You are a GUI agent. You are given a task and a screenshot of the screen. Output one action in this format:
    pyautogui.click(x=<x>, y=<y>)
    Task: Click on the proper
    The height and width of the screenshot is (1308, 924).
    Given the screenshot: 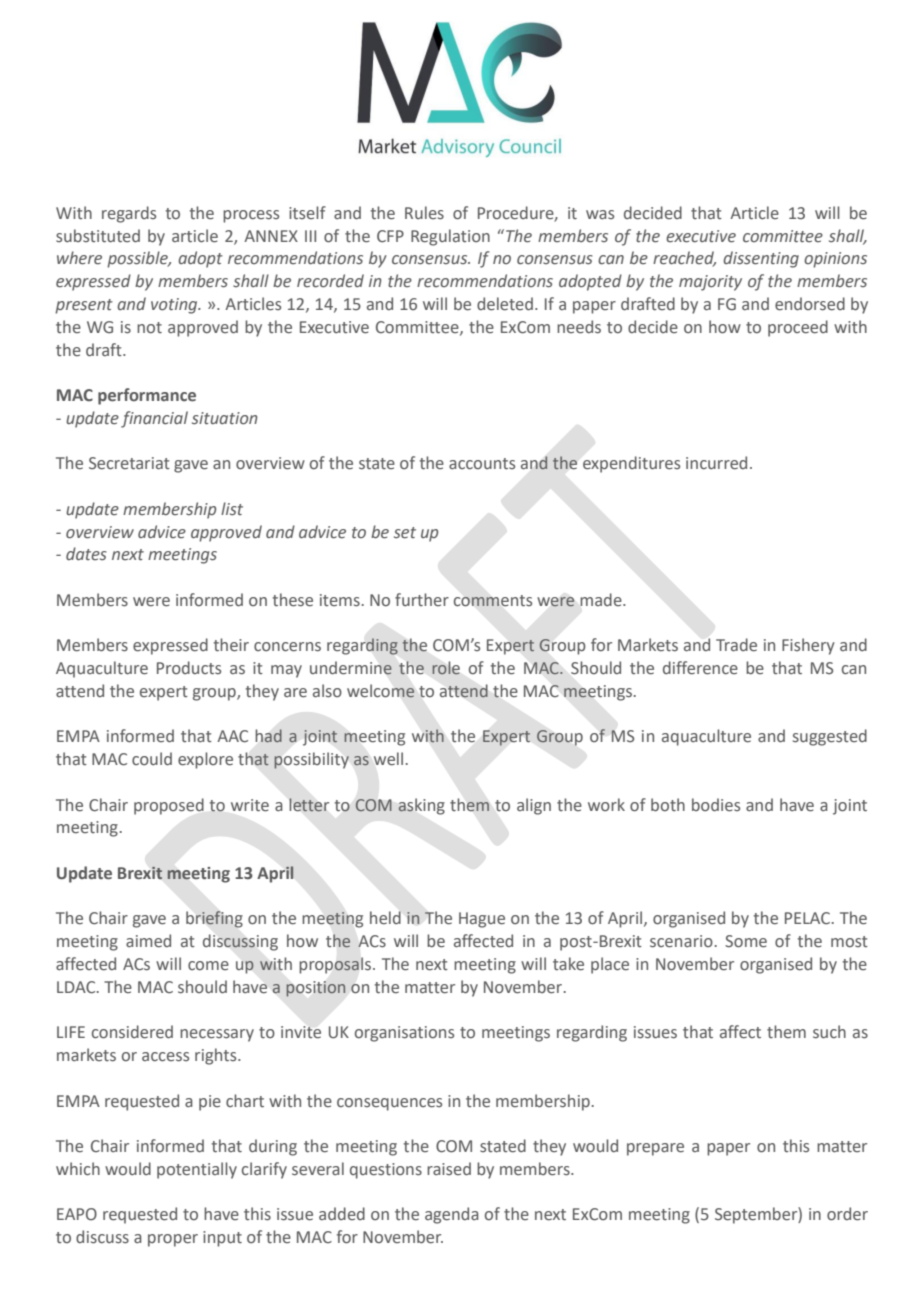 What is the action you would take?
    pyautogui.click(x=173, y=1240)
